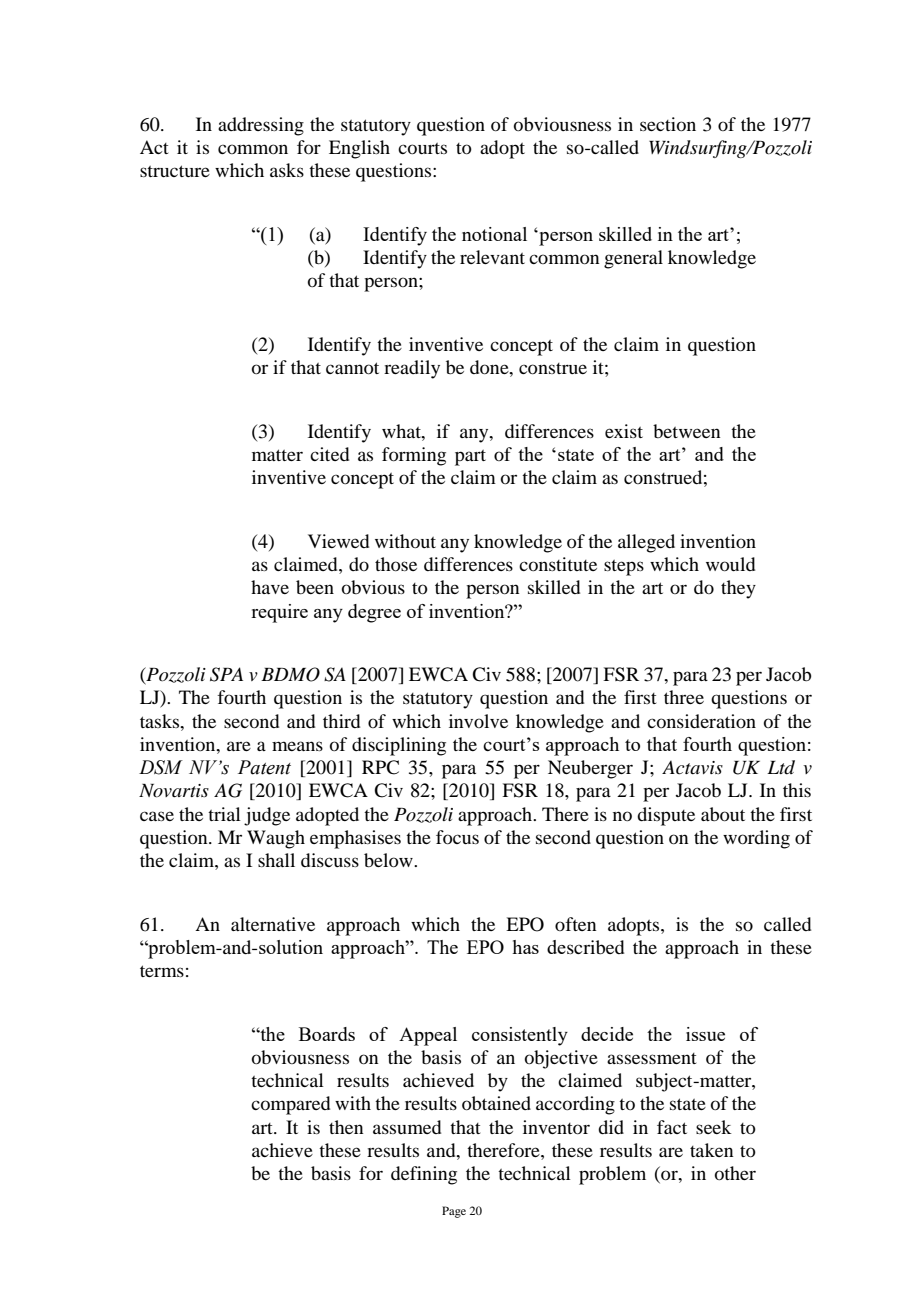 Image resolution: width=924 pixels, height=1308 pixels. Describe the element at coordinates (668, 124) in the screenshot. I see `section` at that location.
